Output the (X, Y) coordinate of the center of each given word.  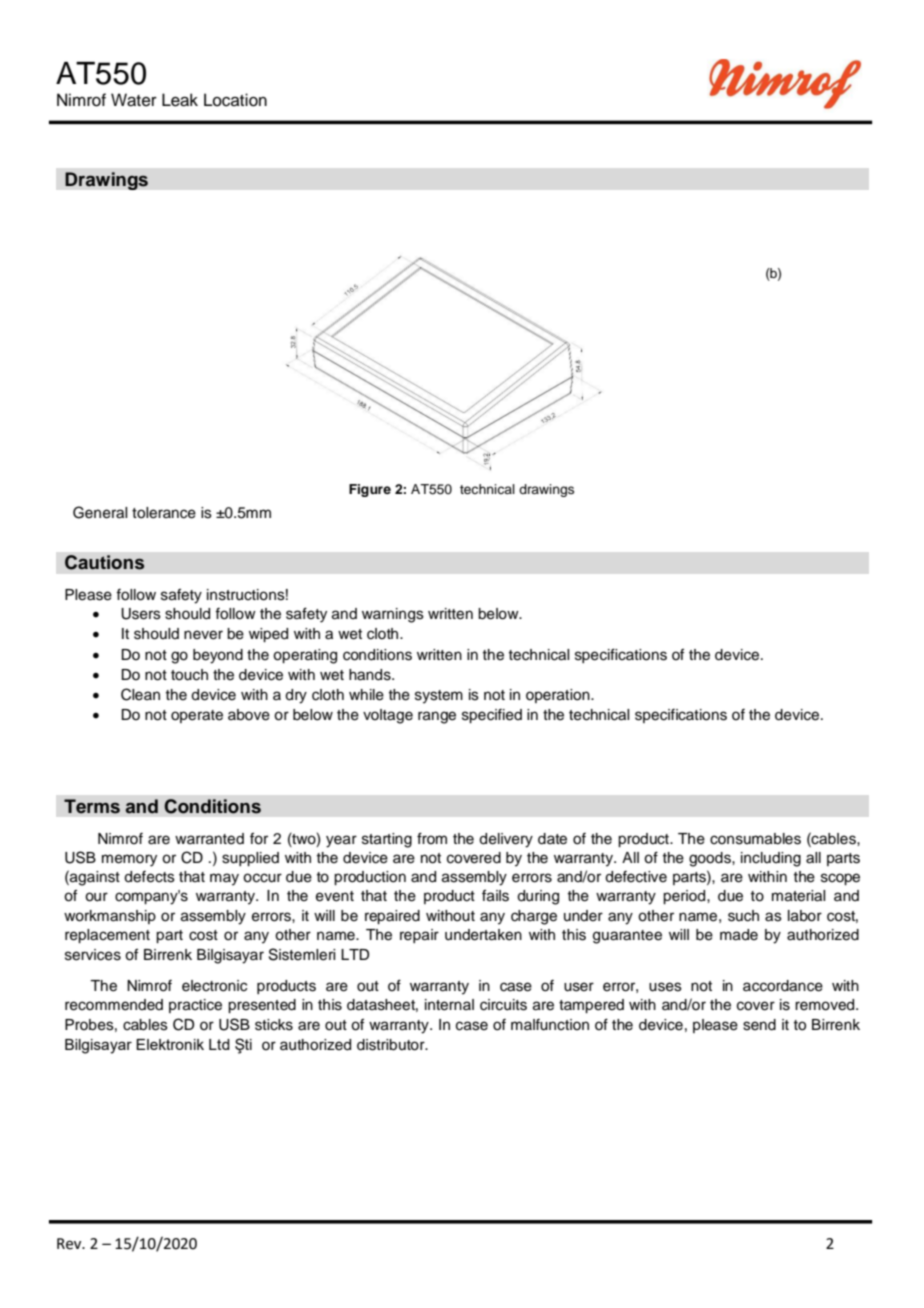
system (439, 697)
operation (559, 696)
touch (189, 675)
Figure (370, 490)
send (759, 1025)
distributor (392, 1045)
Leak (180, 100)
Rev (70, 1244)
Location (235, 100)
